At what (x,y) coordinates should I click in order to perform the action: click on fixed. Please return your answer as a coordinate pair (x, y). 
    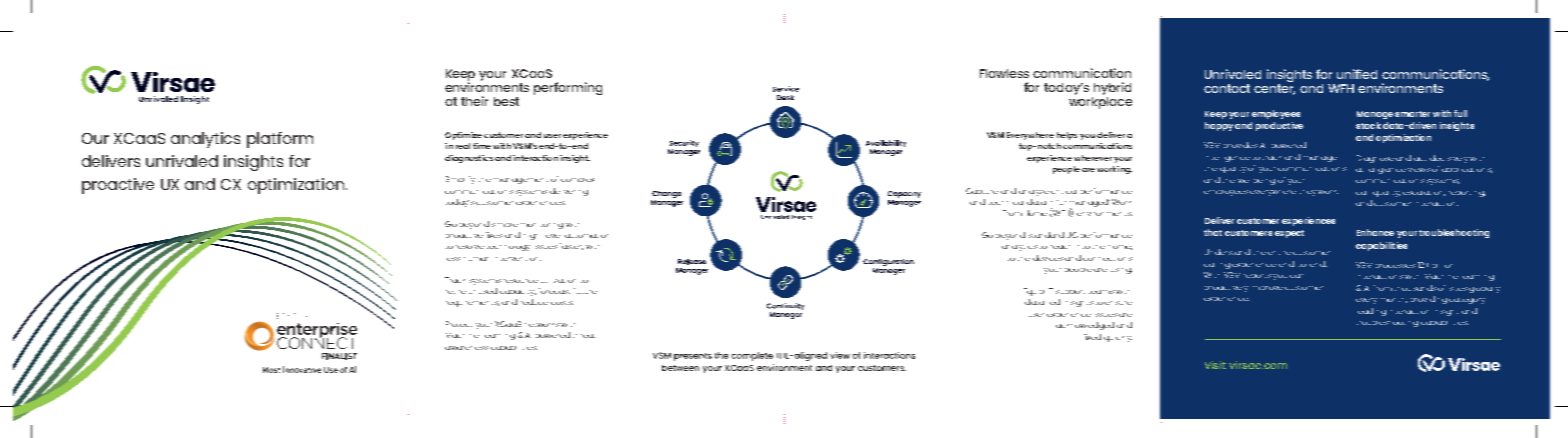
    Looking at the image, I should click on (1092, 337).
